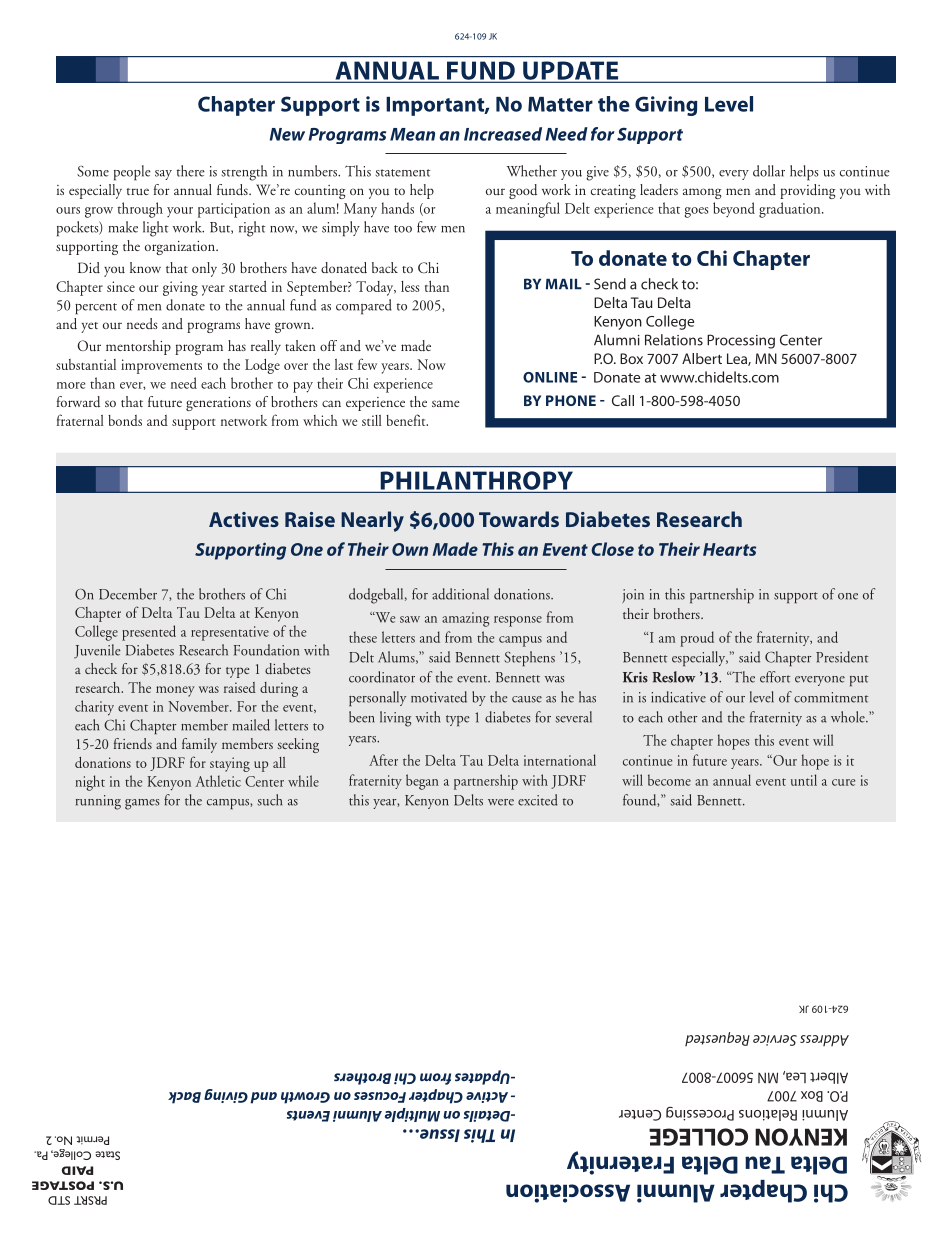 This screenshot has width=952, height=1233. What do you see at coordinates (191, 171) in the screenshot?
I see `there` at bounding box center [191, 171].
